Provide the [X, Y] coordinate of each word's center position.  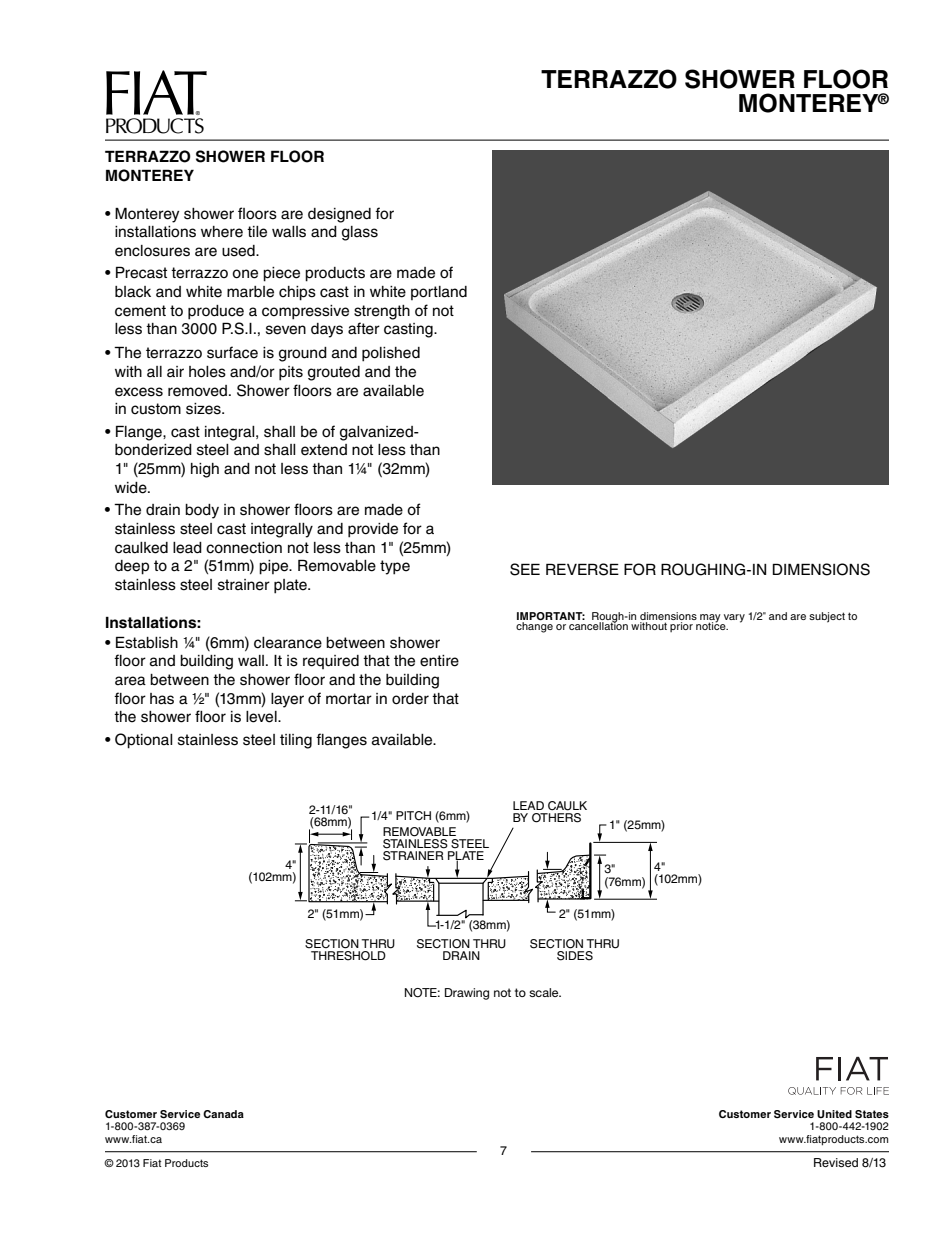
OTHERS [556, 818]
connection [244, 548]
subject [827, 617]
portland [439, 293]
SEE [525, 569]
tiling [296, 741]
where [222, 232]
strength [382, 312]
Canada [223, 1114]
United [834, 1114]
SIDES [575, 954]
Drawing [467, 994]
